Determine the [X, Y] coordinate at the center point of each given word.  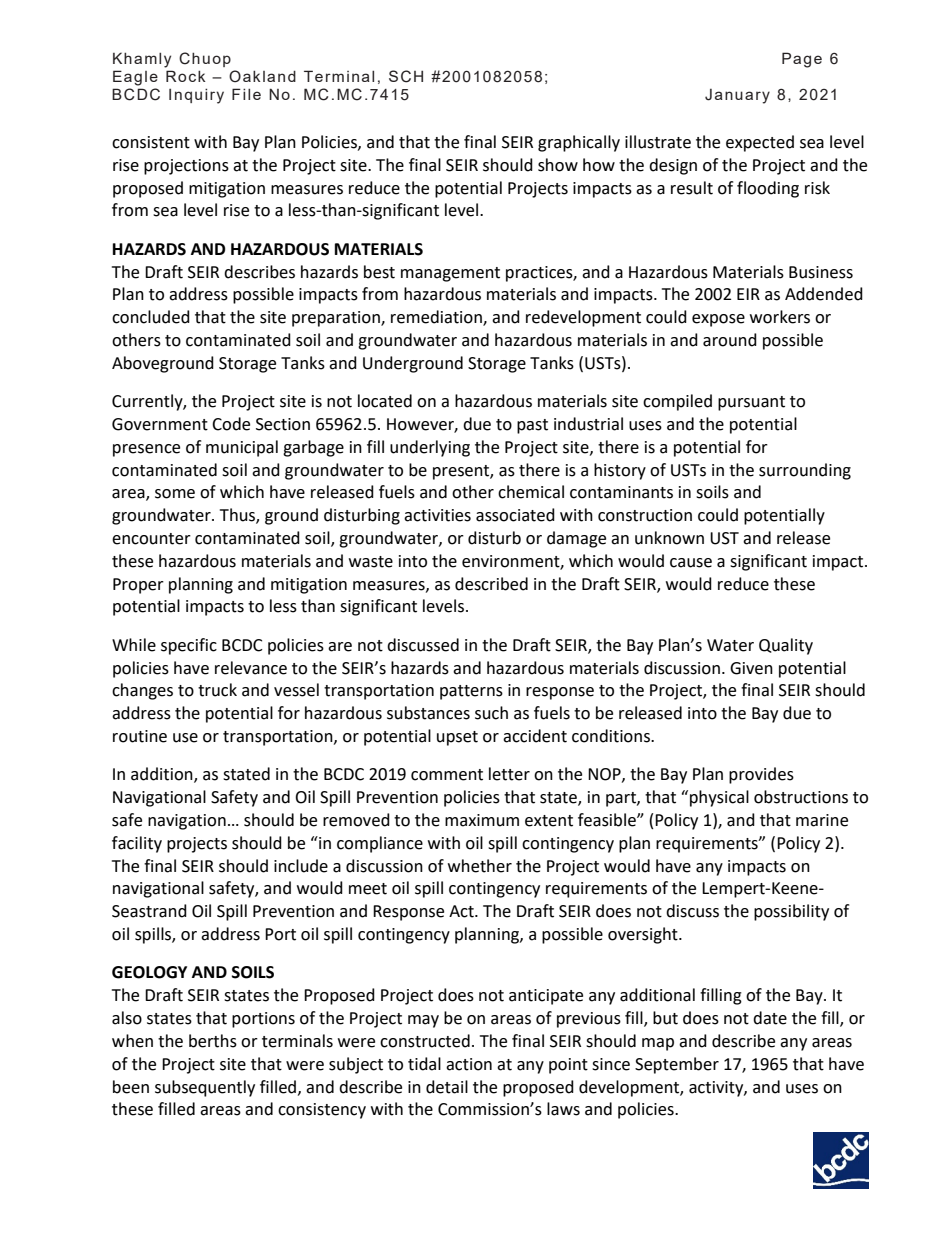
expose [718, 320]
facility [137, 844]
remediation [437, 318]
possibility [791, 912]
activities [437, 515]
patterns [471, 692]
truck [217, 690]
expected [760, 143]
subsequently [205, 1088]
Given [751, 668]
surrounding [805, 471]
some [175, 494]
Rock [186, 76]
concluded [151, 317]
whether [480, 866]
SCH [406, 76]
